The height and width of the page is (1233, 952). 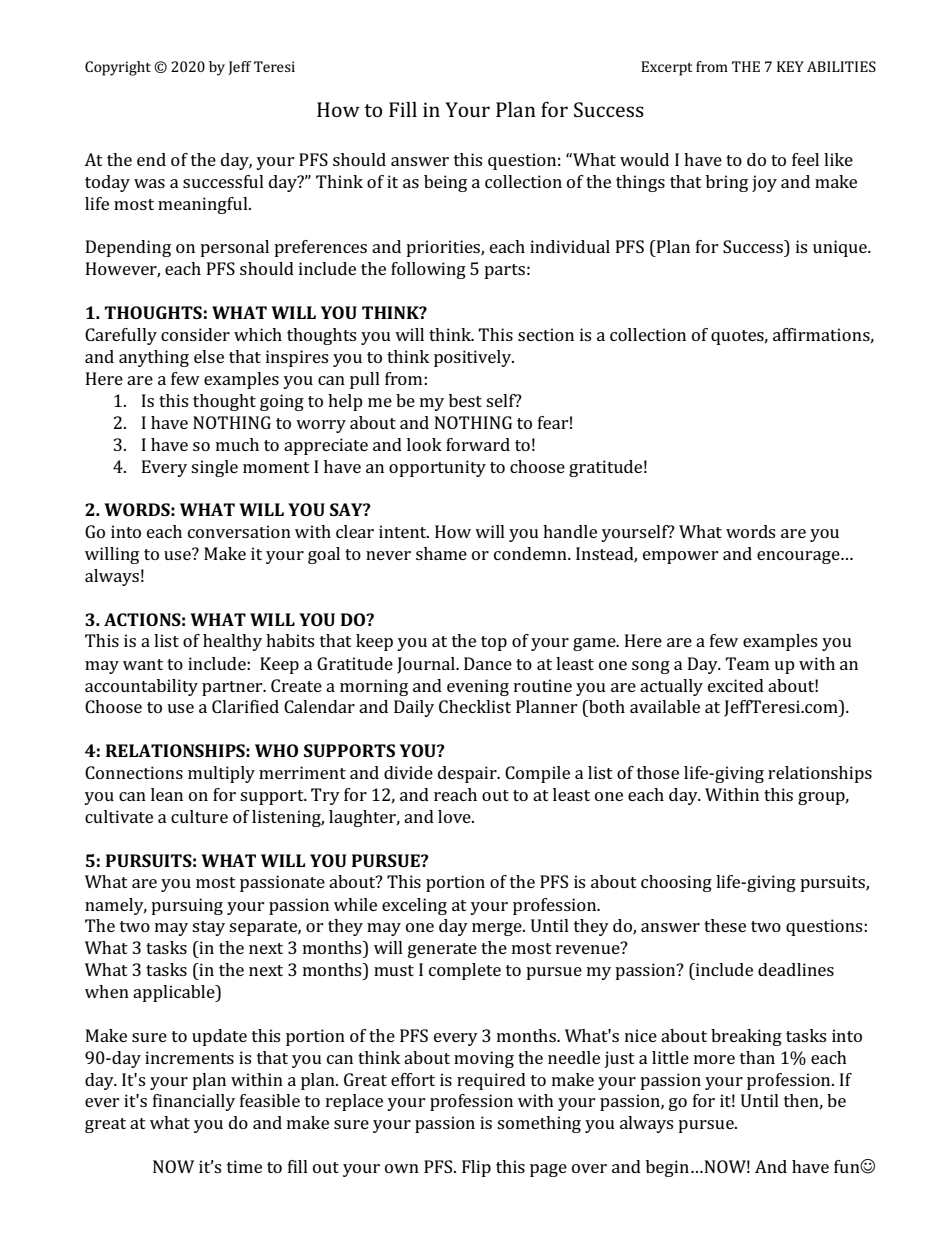 What do you see at coordinates (658, 772) in the page?
I see `those` at bounding box center [658, 772].
